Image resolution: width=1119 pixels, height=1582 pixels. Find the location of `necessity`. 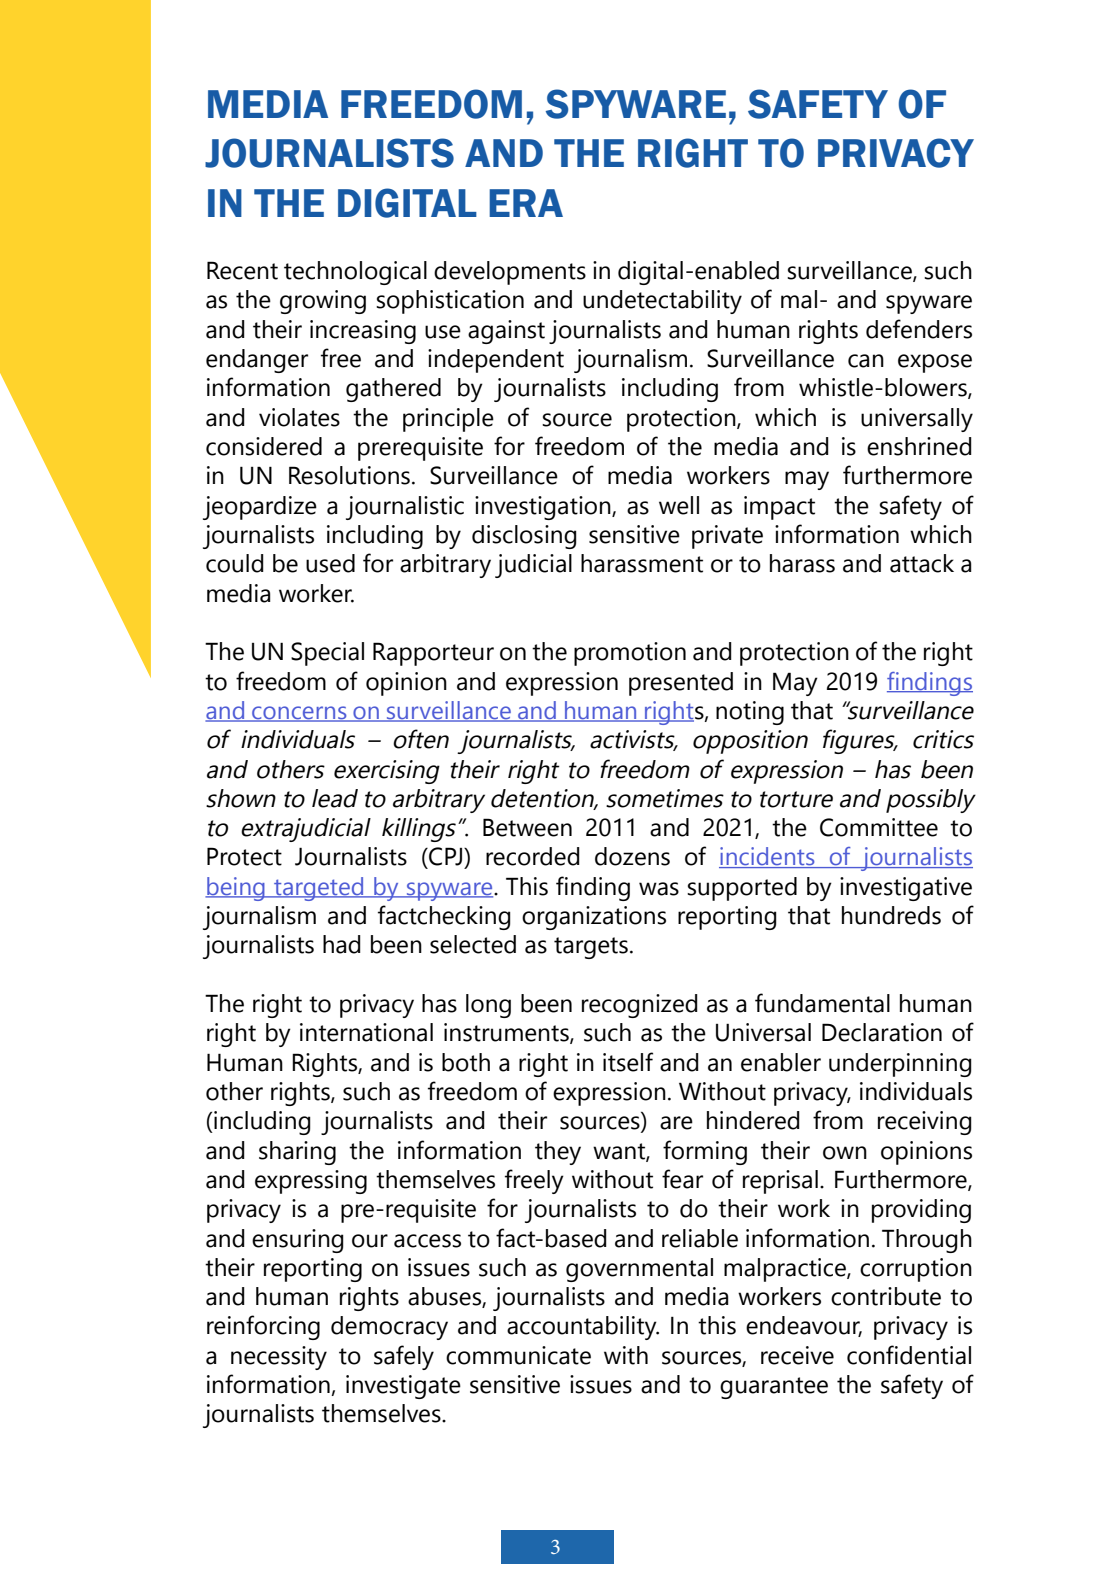

necessity is located at coordinates (279, 1358).
